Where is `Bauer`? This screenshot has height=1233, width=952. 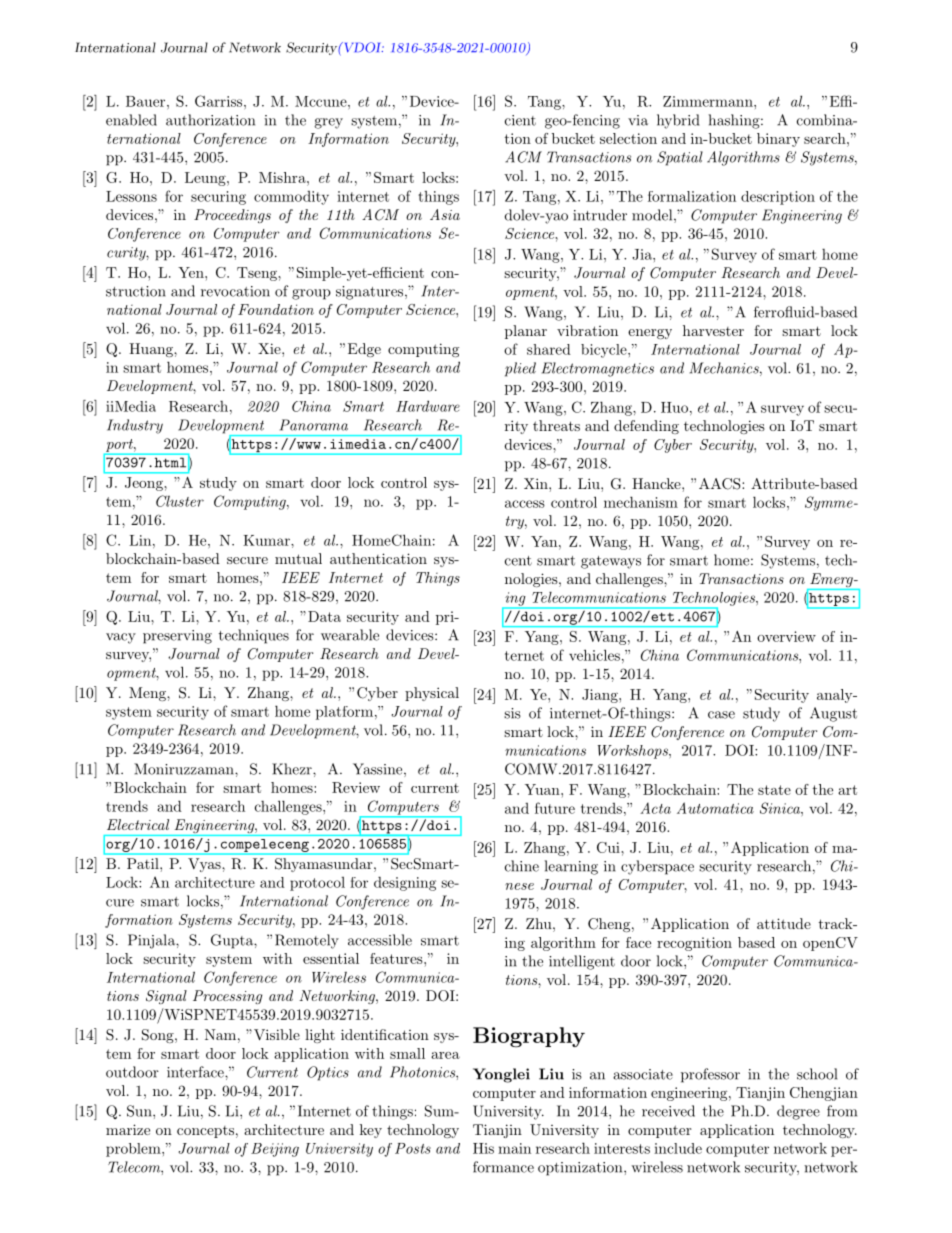 Bauer is located at coordinates (147, 101).
